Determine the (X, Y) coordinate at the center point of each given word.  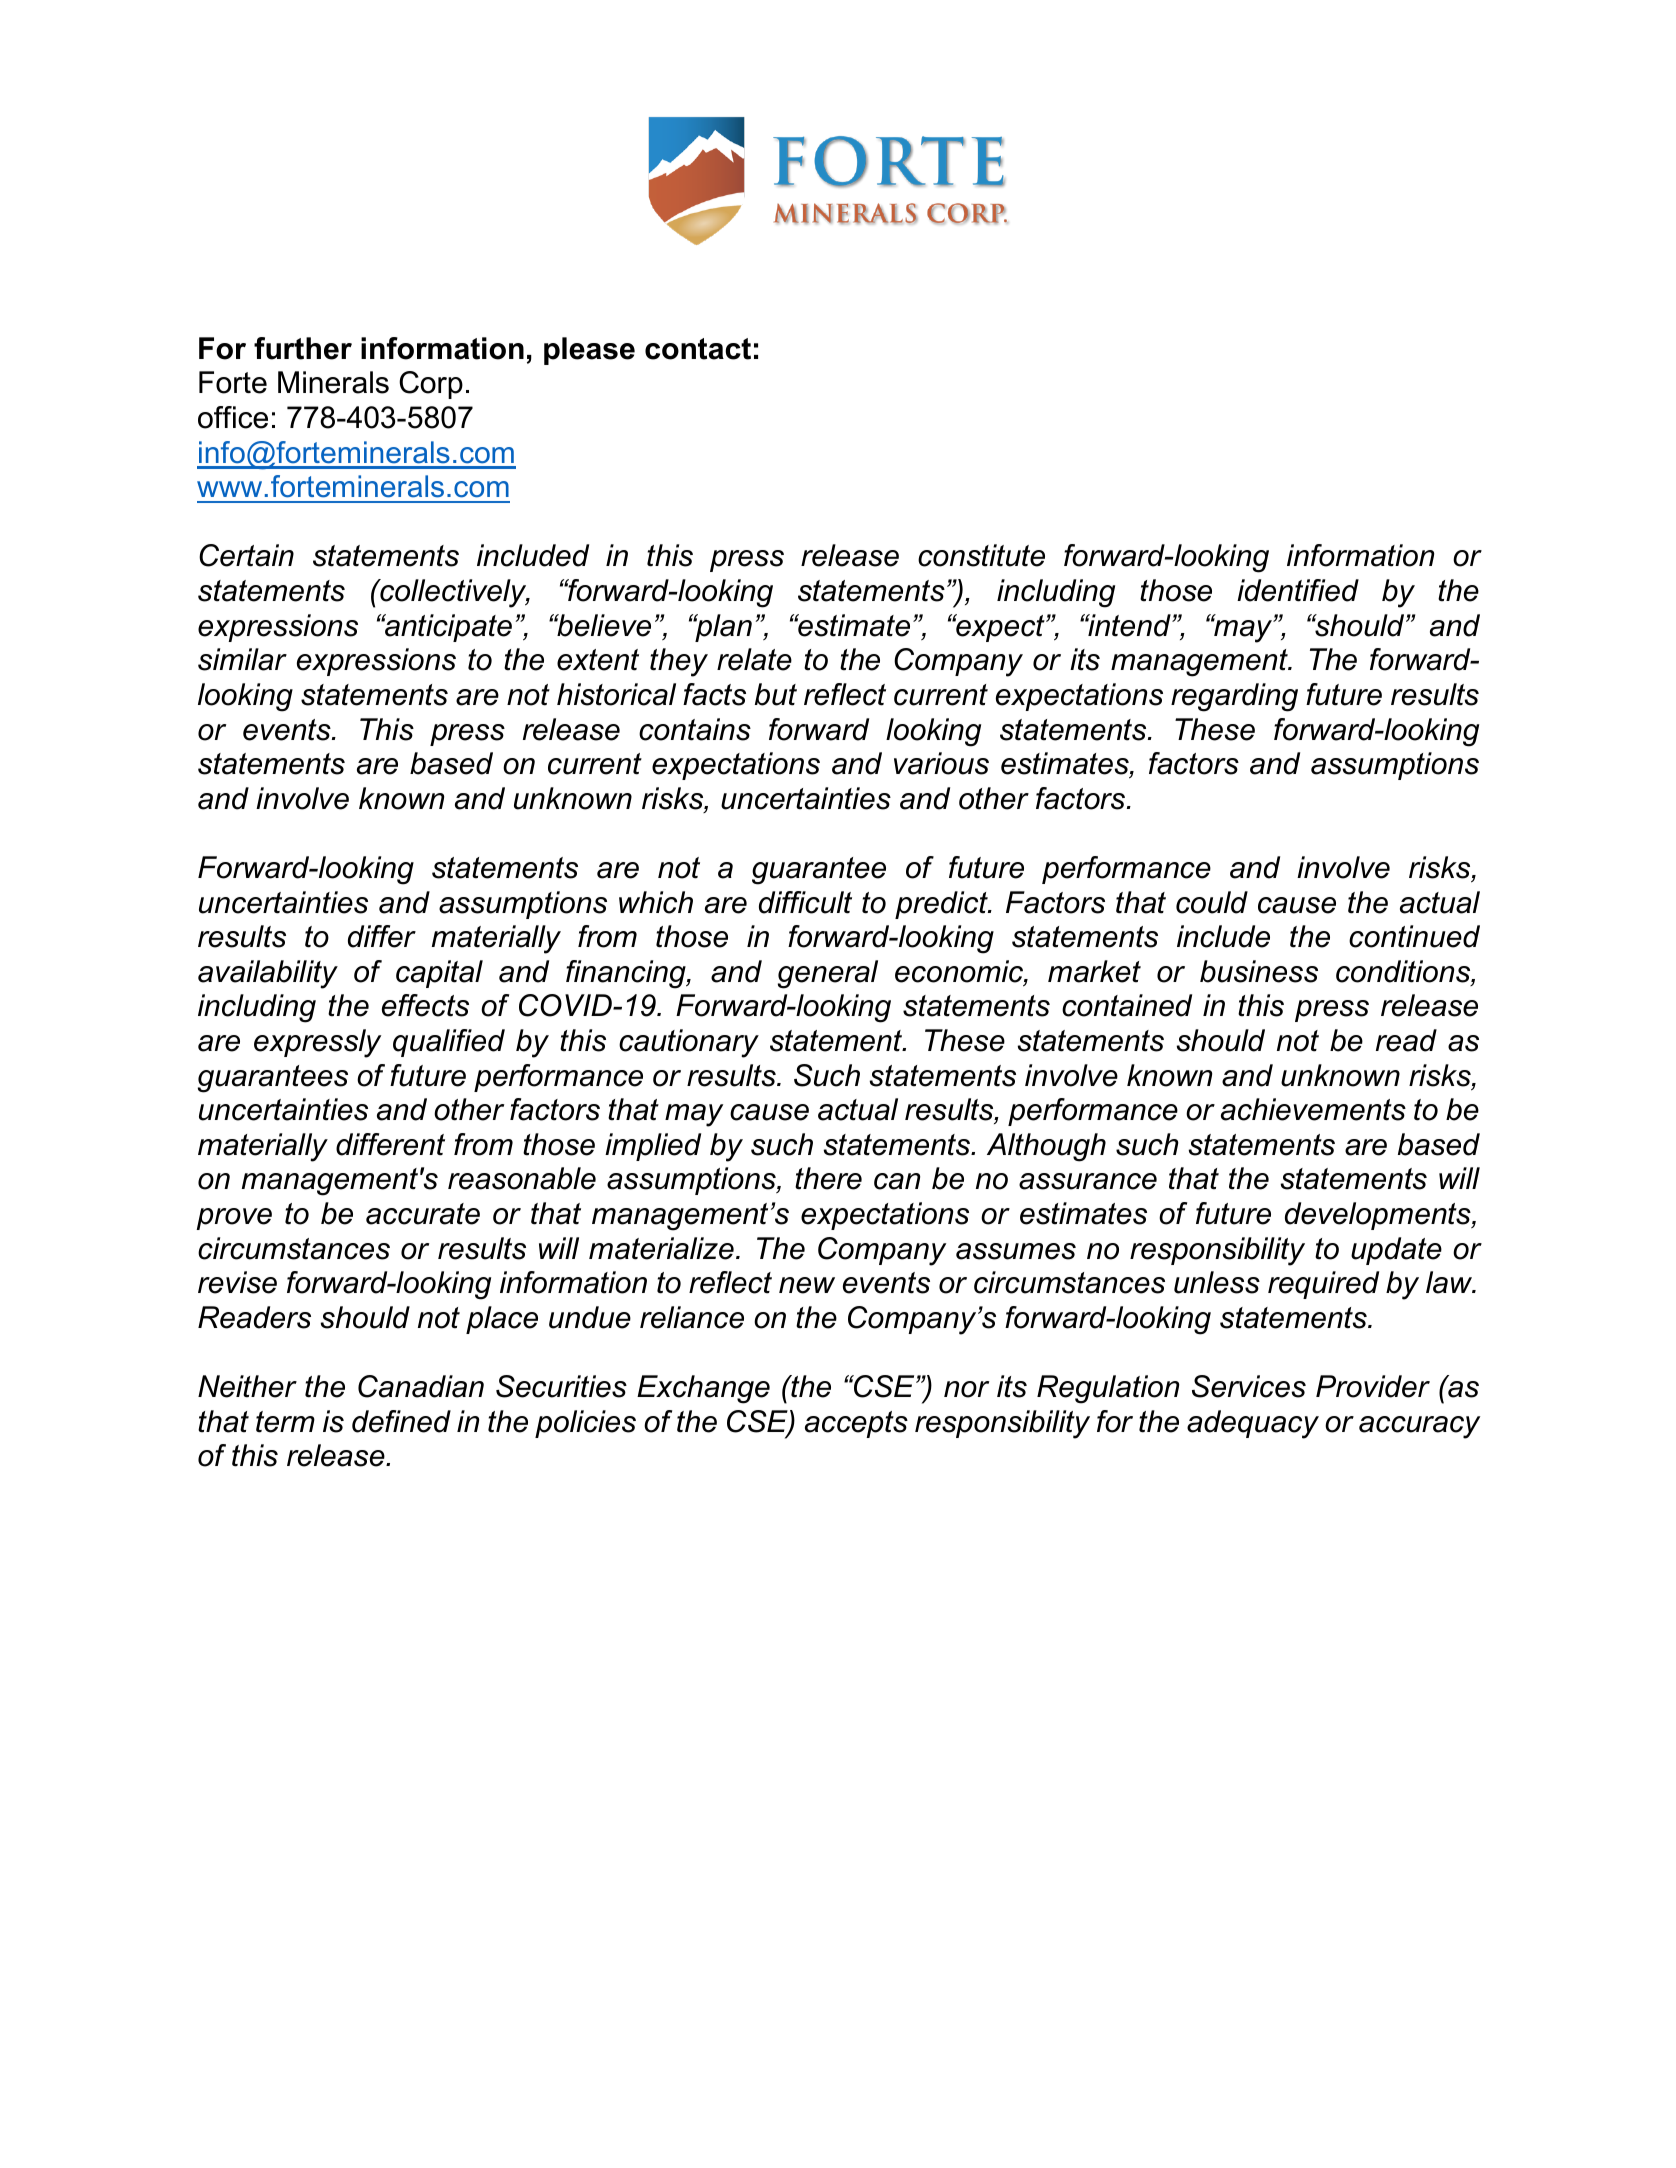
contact (698, 349)
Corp (431, 385)
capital (439, 974)
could (1212, 902)
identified (1298, 590)
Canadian (421, 1386)
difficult (805, 902)
